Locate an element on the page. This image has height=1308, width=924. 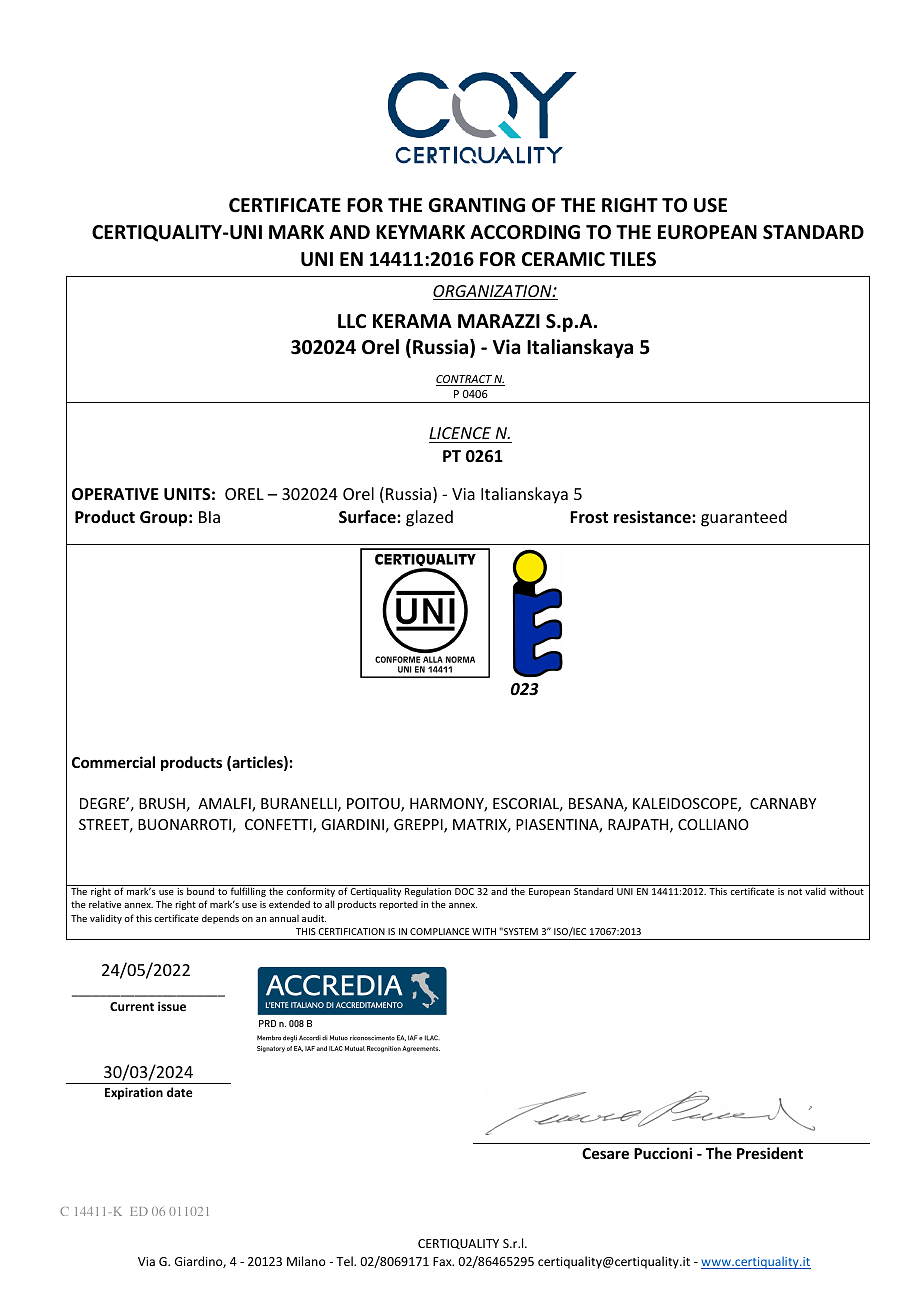
TILES is located at coordinates (633, 259).
